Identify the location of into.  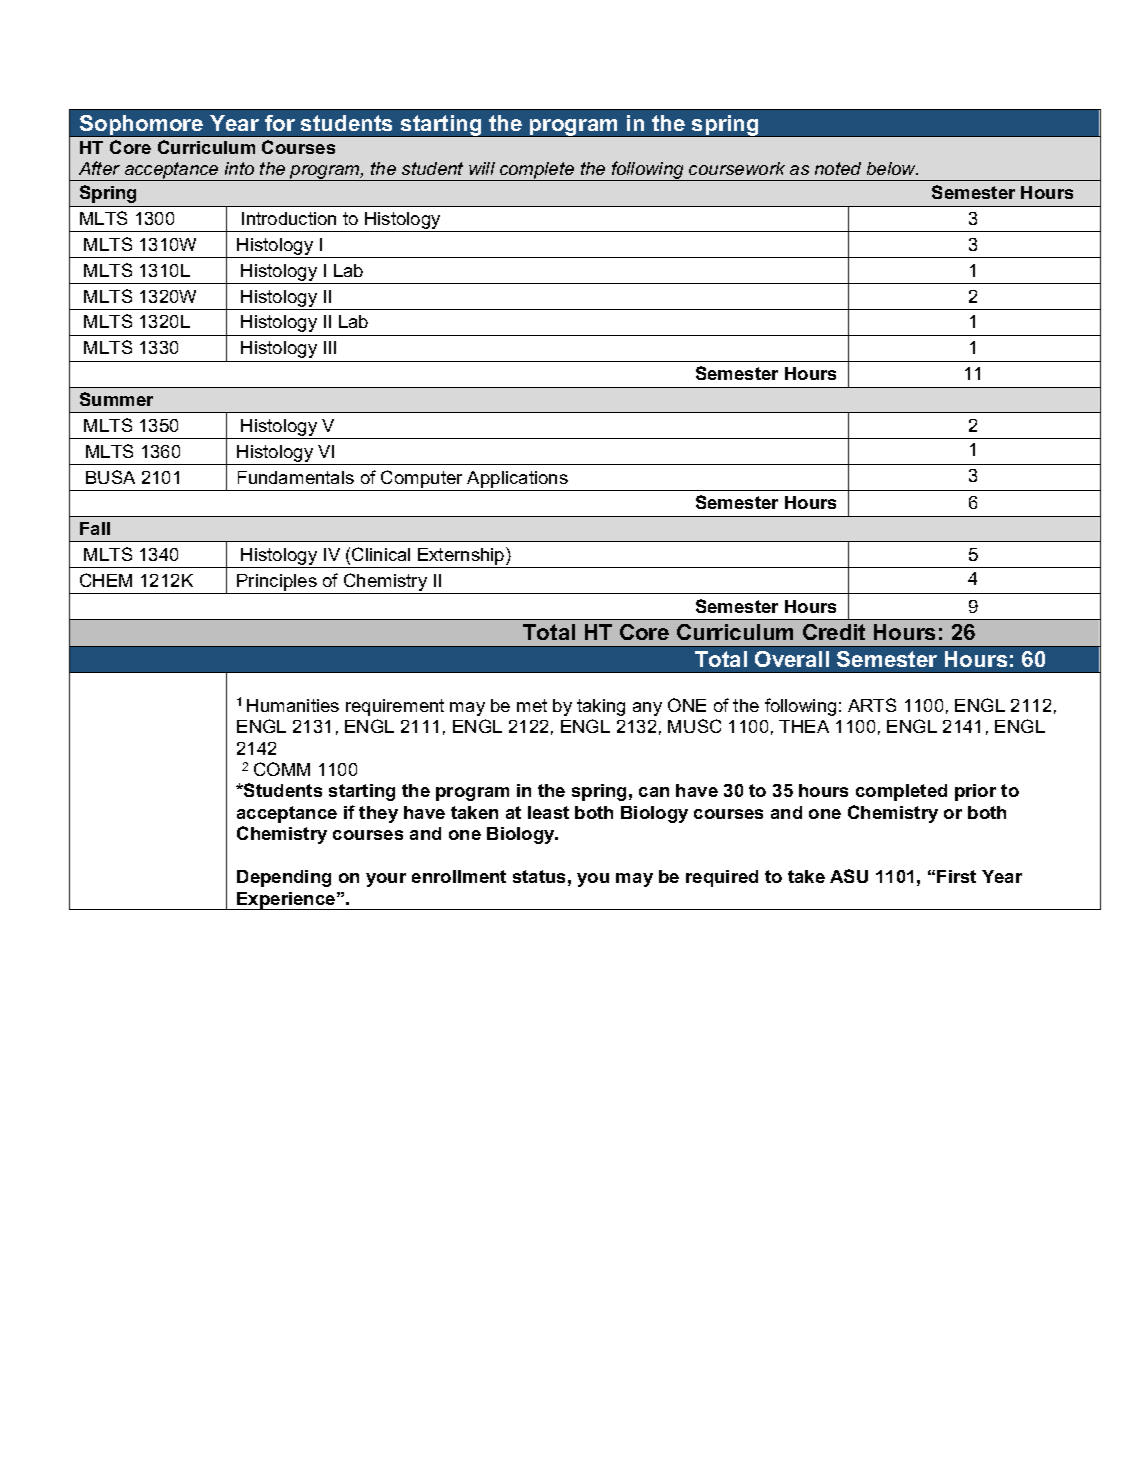
(239, 168).
